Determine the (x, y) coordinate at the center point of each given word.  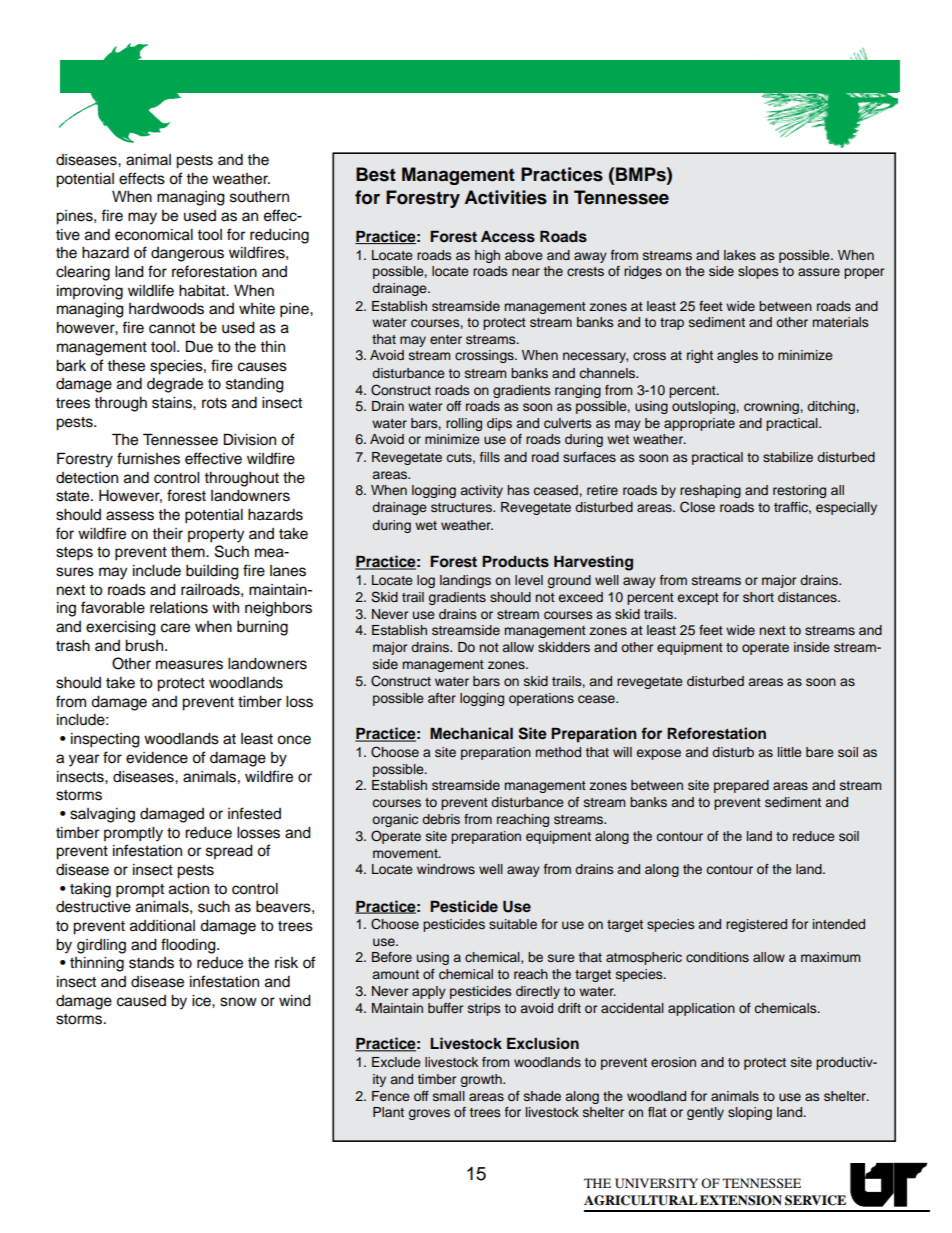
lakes (740, 255)
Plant (388, 1112)
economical (154, 235)
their (167, 534)
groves (429, 1114)
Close (697, 507)
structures (462, 507)
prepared (741, 786)
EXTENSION (741, 1200)
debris (441, 819)
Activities (505, 197)
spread (229, 852)
